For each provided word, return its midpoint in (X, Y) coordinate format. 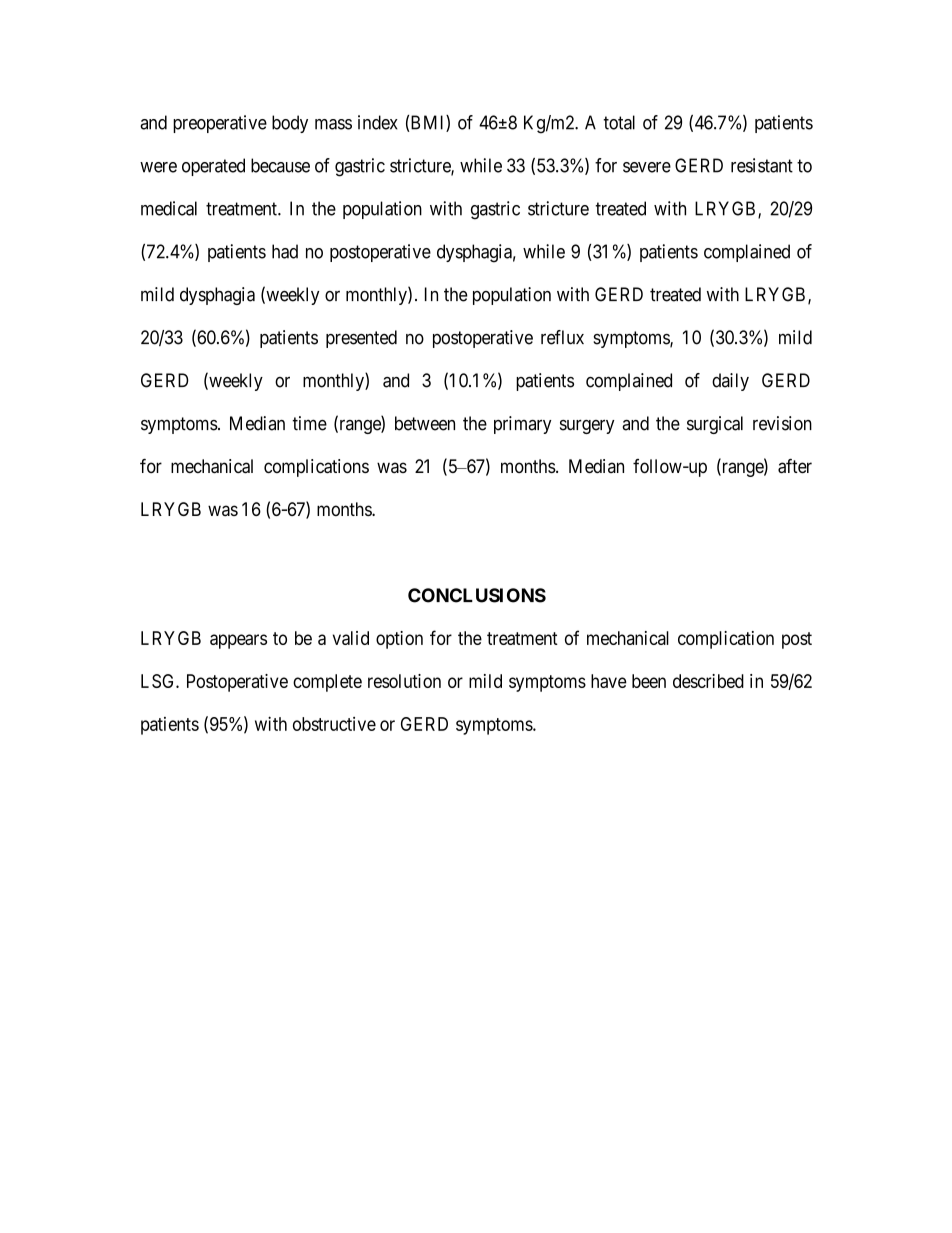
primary (522, 425)
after (795, 466)
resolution (404, 681)
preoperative (220, 124)
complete (327, 683)
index (378, 122)
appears (238, 641)
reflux (562, 337)
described (708, 681)
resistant (762, 165)
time (309, 423)
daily (730, 382)
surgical (715, 425)
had (285, 251)
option (399, 640)
